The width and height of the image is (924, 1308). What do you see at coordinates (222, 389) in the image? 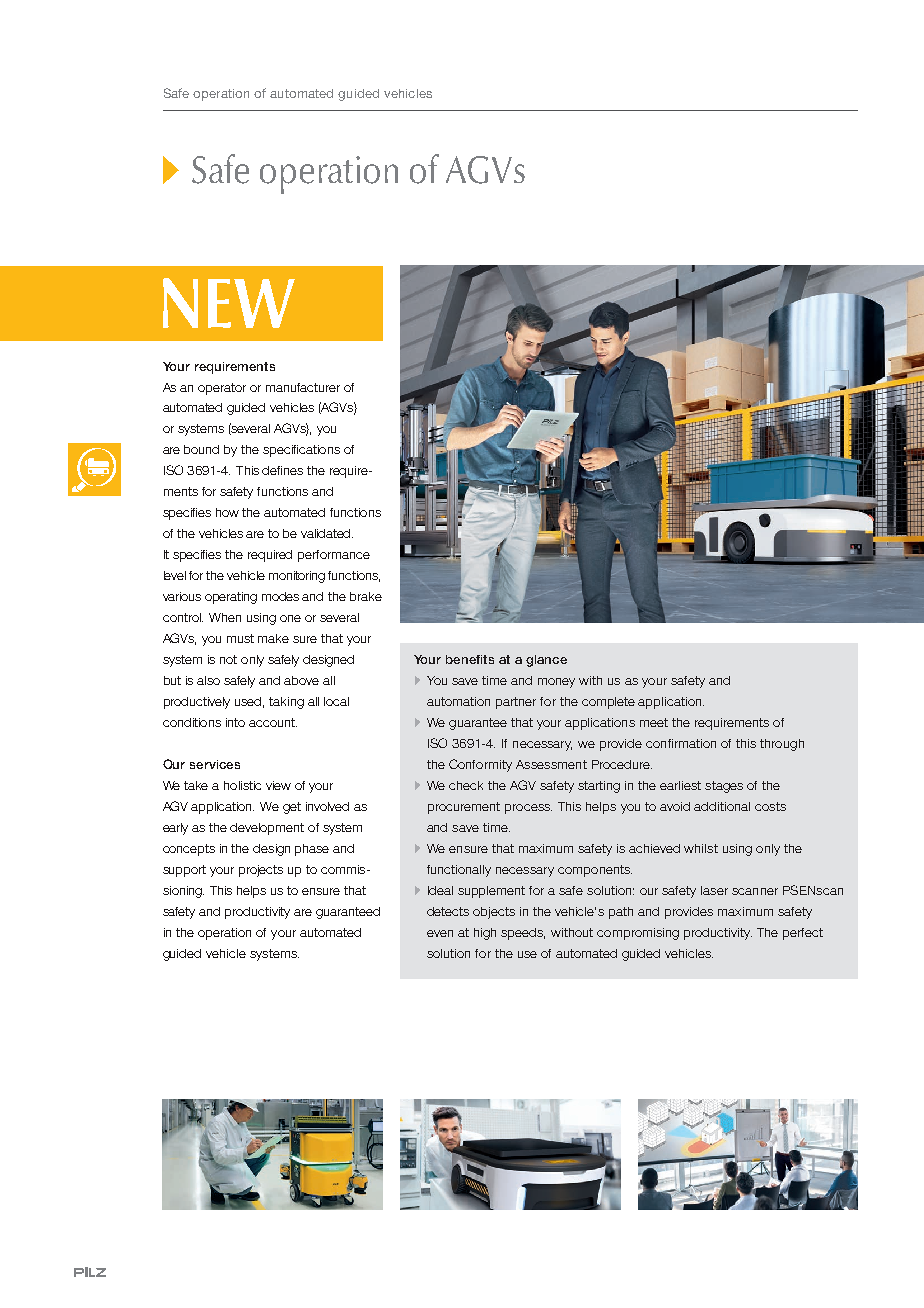
I see `operator` at bounding box center [222, 389].
